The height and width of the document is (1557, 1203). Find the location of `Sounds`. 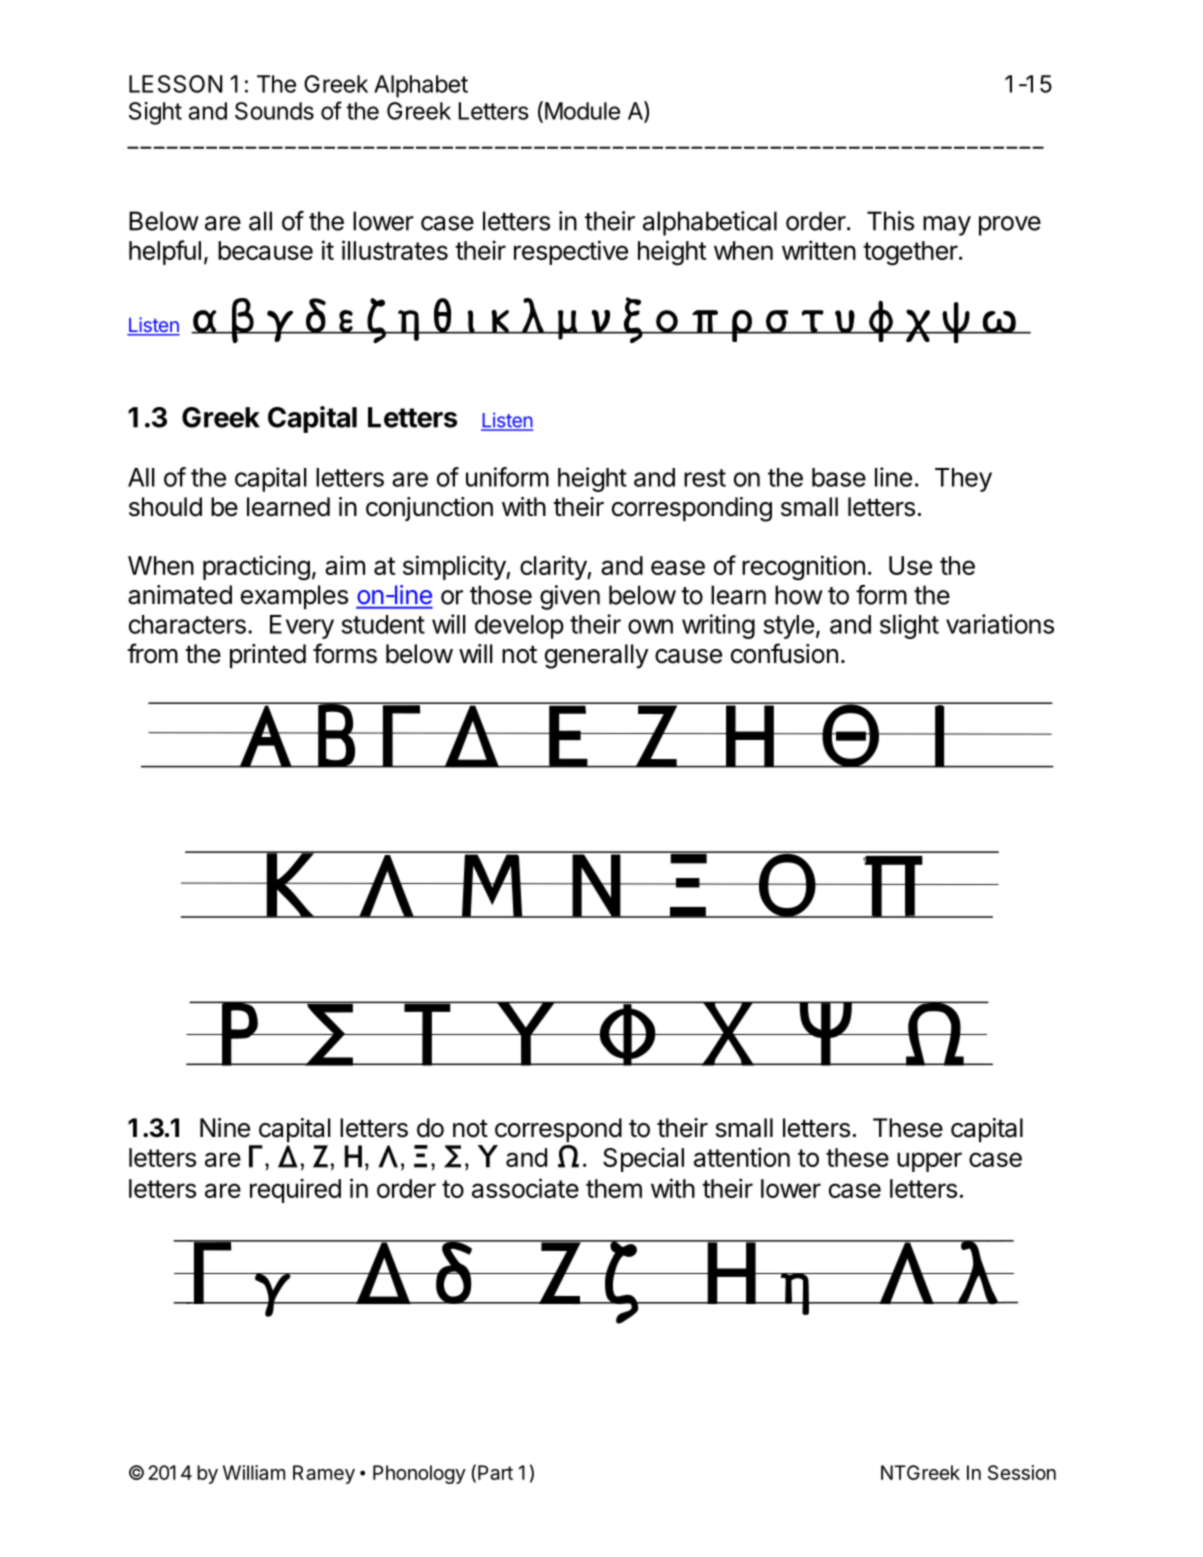

Sounds is located at coordinates (274, 111).
